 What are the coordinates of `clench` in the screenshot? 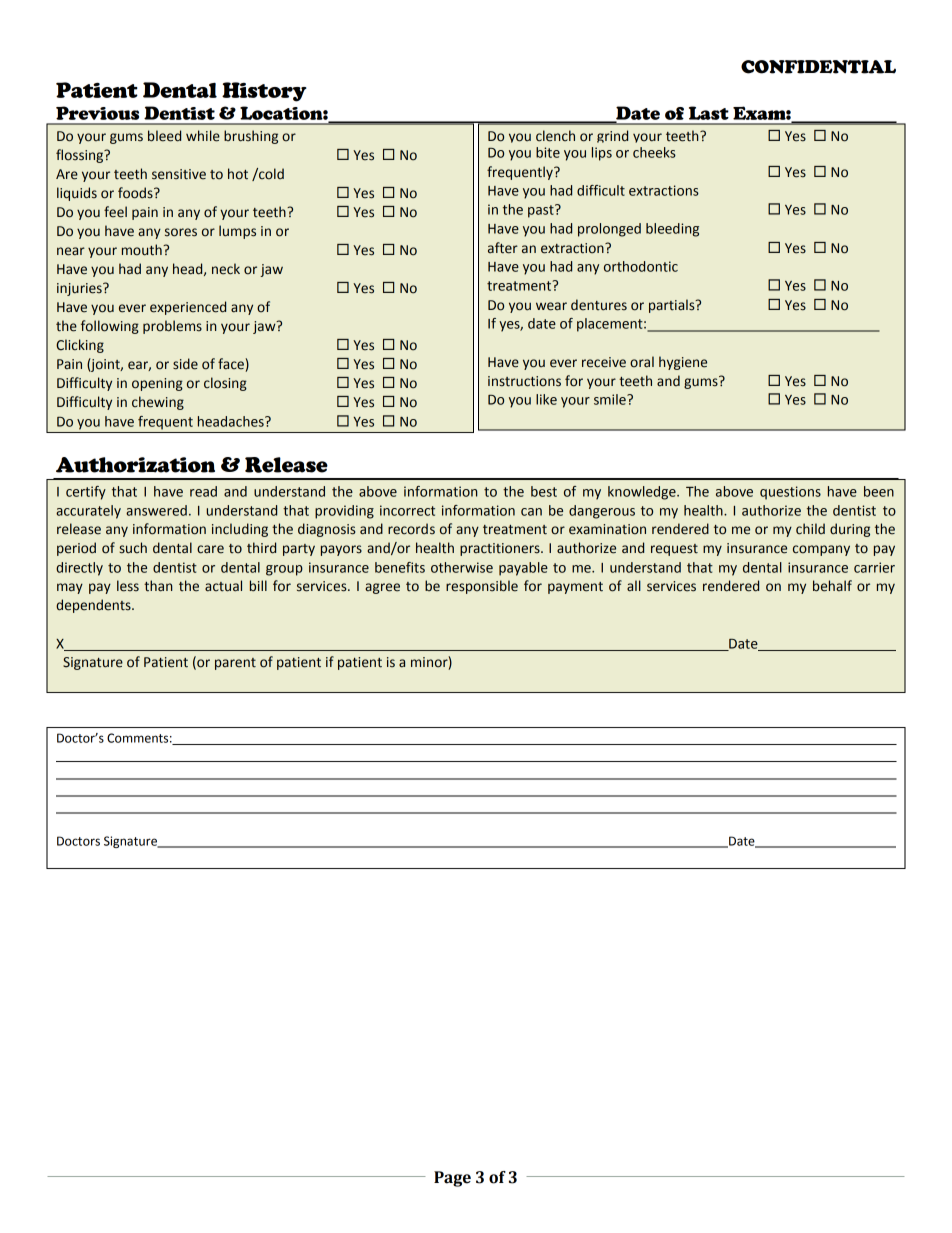 It's located at (555, 136).
